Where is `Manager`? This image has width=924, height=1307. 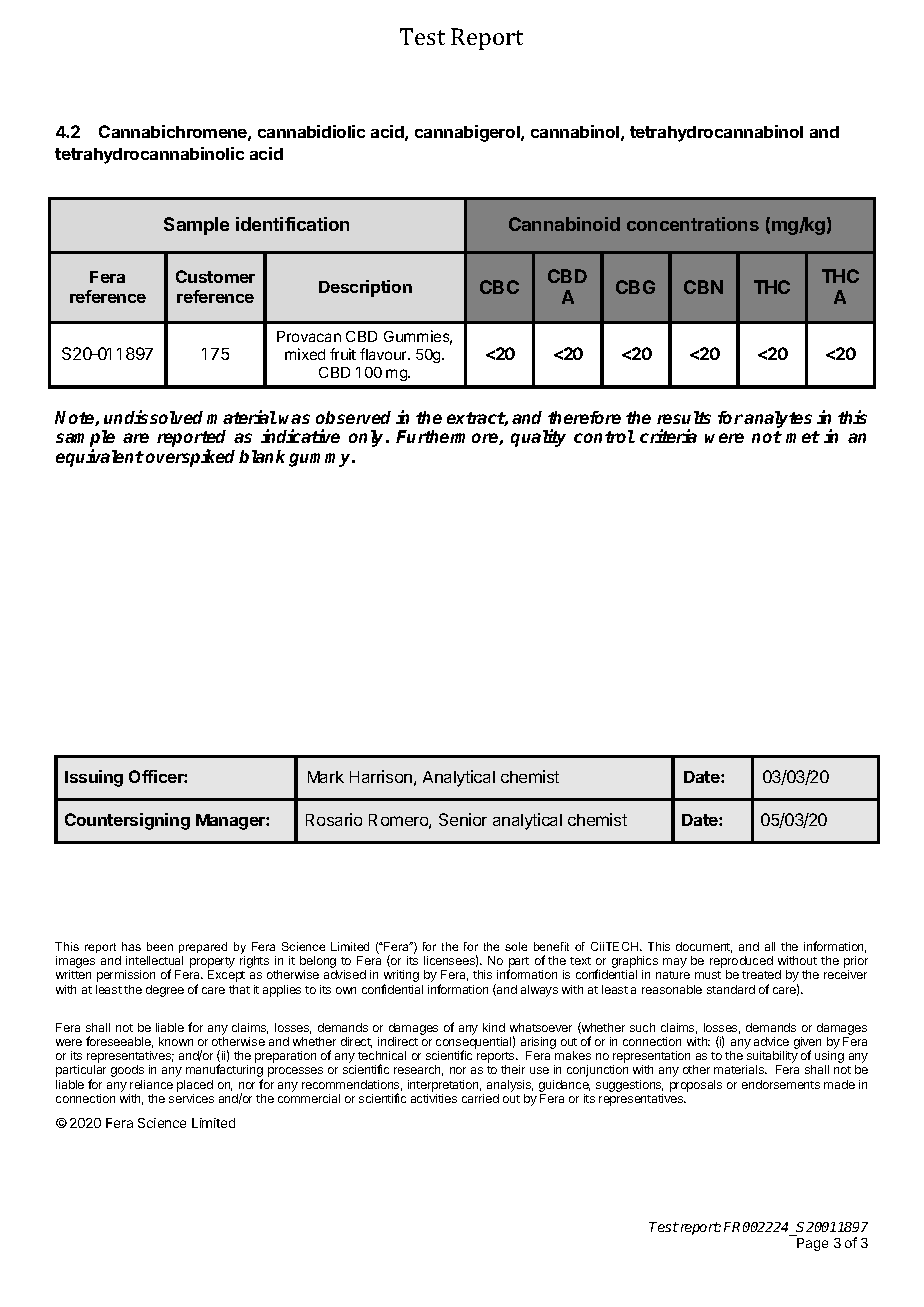
Manager is located at coordinates (231, 822).
